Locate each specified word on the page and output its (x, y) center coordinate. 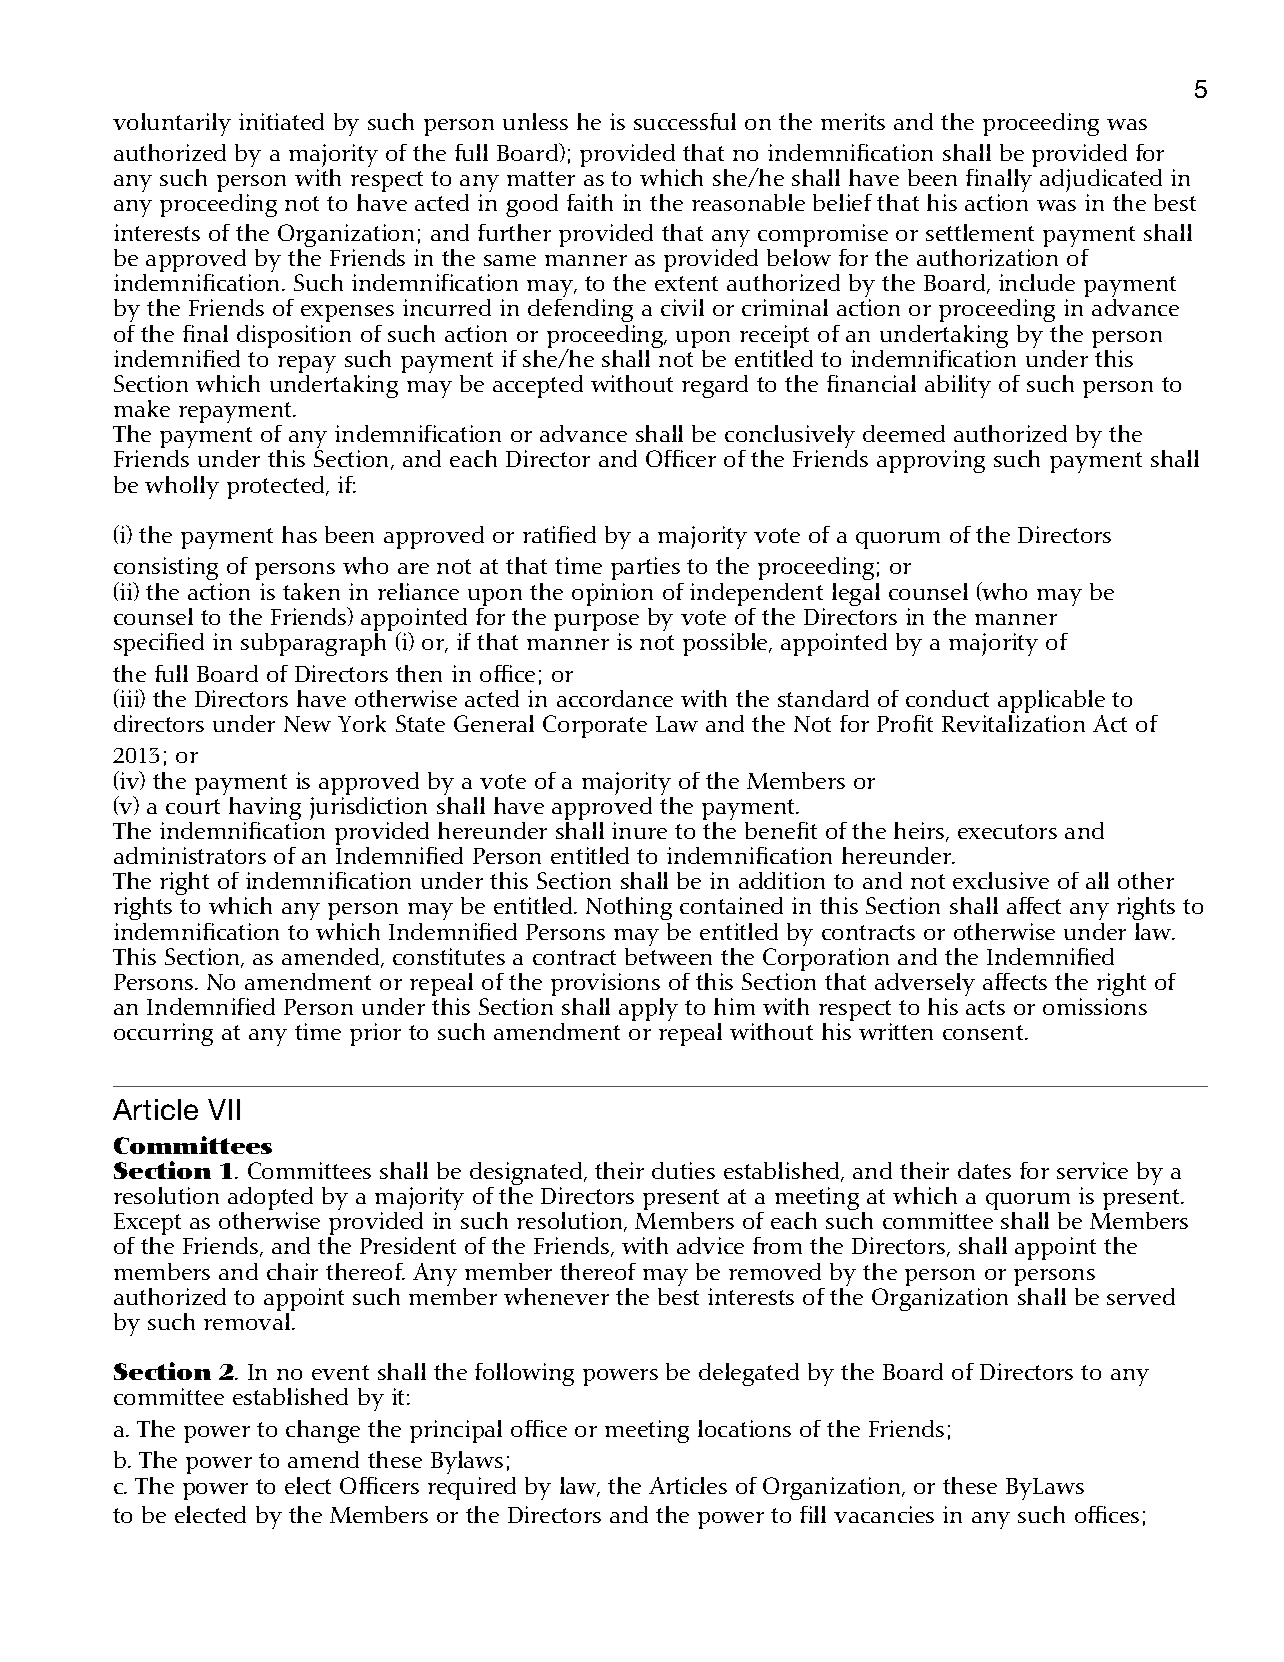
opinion (612, 596)
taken (311, 591)
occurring (163, 1034)
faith (590, 202)
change (323, 1431)
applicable (1051, 703)
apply (648, 1009)
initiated (281, 121)
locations (744, 1428)
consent (984, 1032)
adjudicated (1101, 182)
